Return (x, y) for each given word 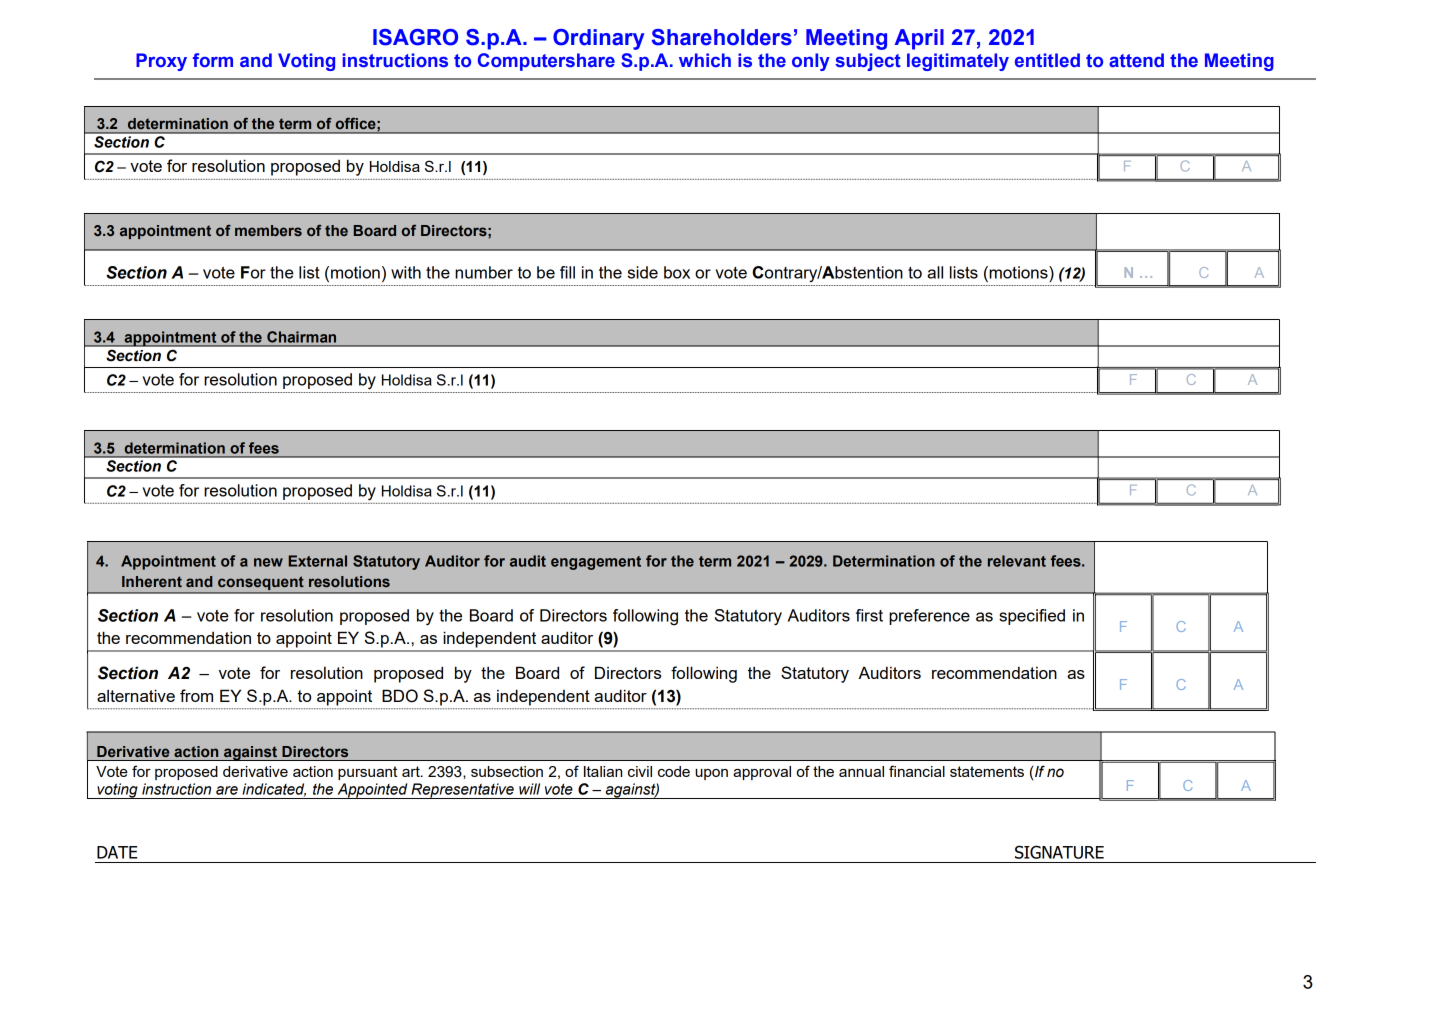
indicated (274, 790)
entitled (1047, 60)
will (529, 789)
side (643, 272)
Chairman (301, 337)
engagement (596, 563)
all (935, 272)
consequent (260, 583)
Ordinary (599, 39)
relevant (1017, 561)
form (213, 60)
